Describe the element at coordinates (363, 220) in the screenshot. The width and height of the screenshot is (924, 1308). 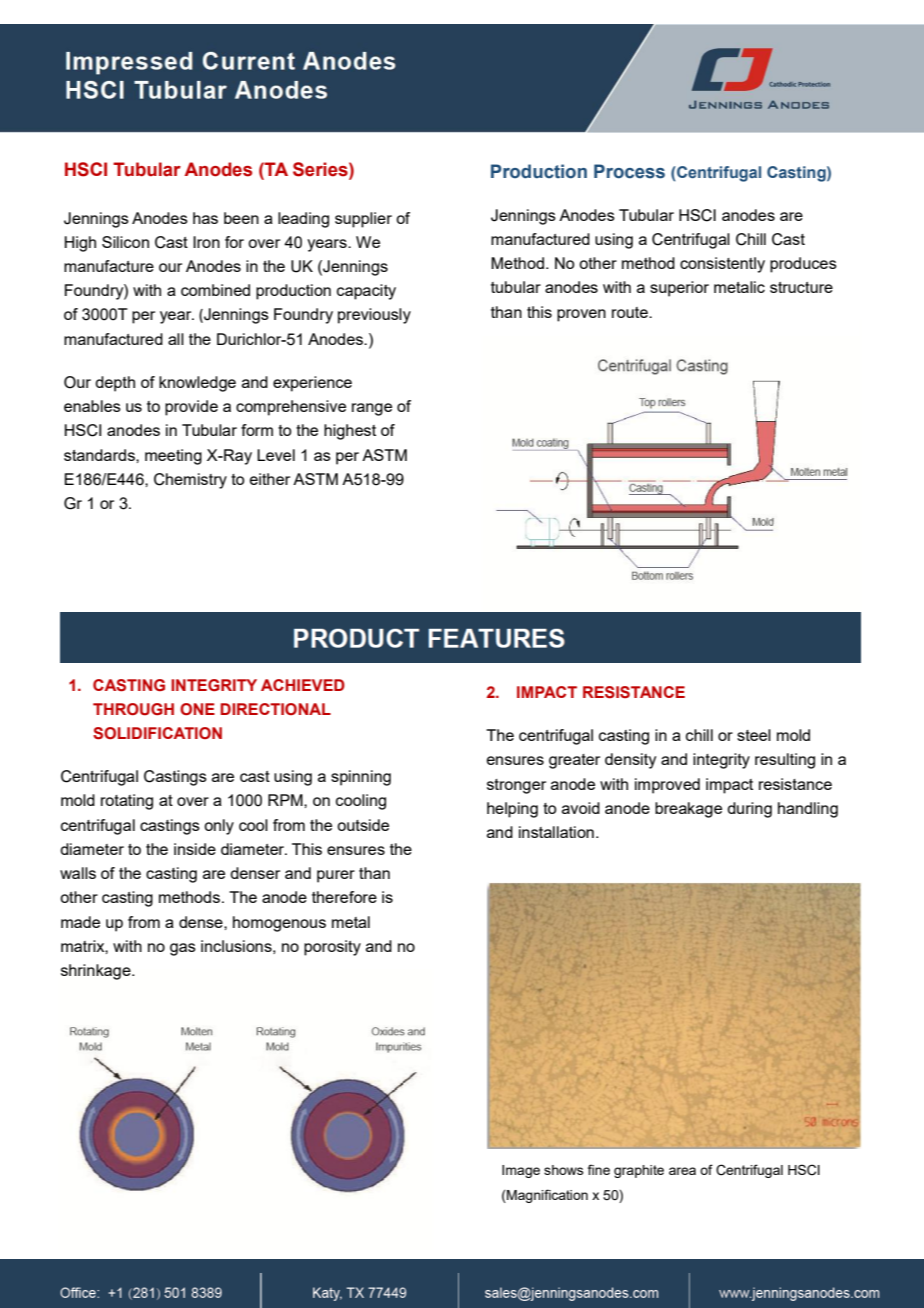
I see `supplier` at that location.
